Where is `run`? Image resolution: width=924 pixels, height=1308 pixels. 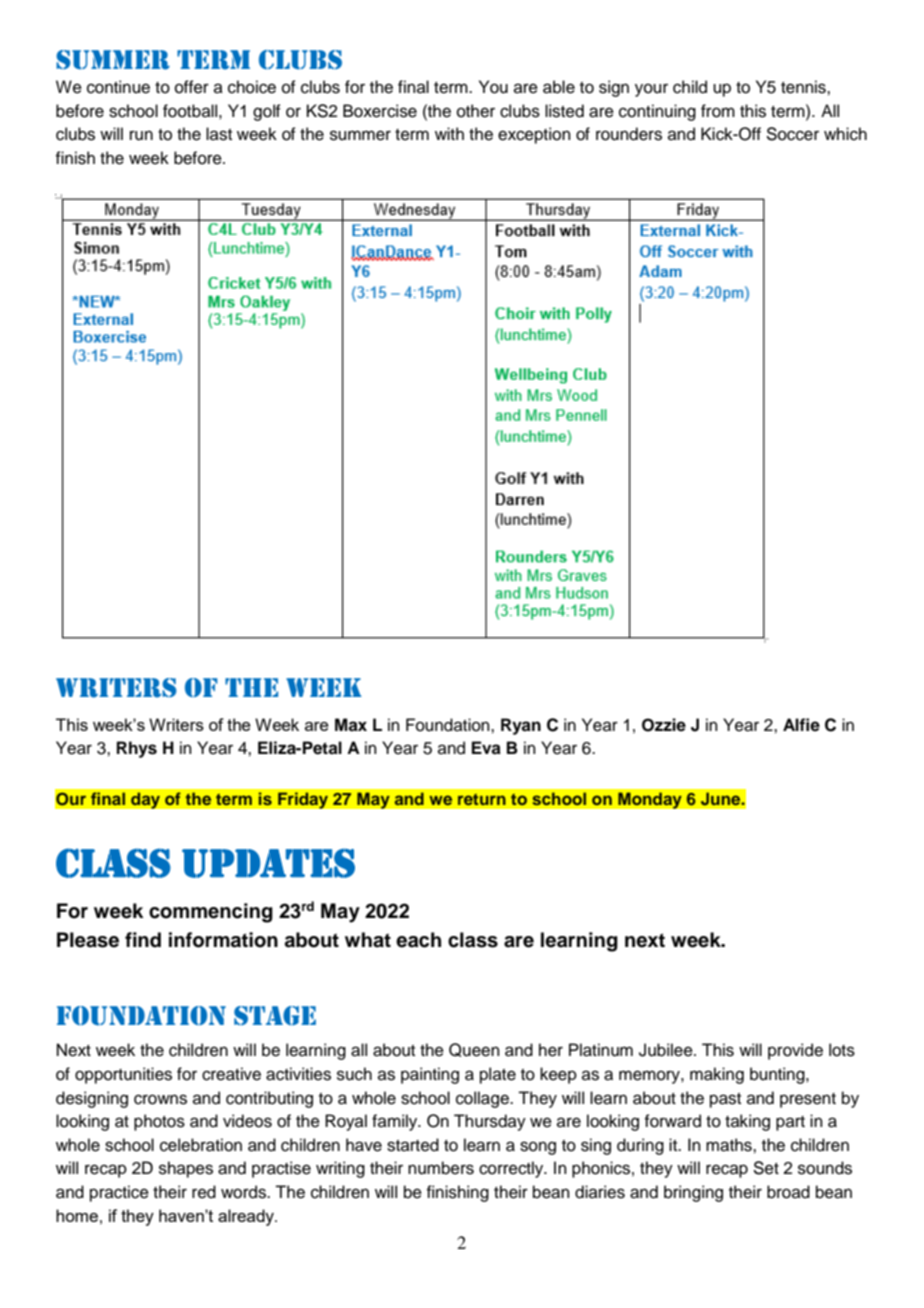
run is located at coordinates (141, 135).
